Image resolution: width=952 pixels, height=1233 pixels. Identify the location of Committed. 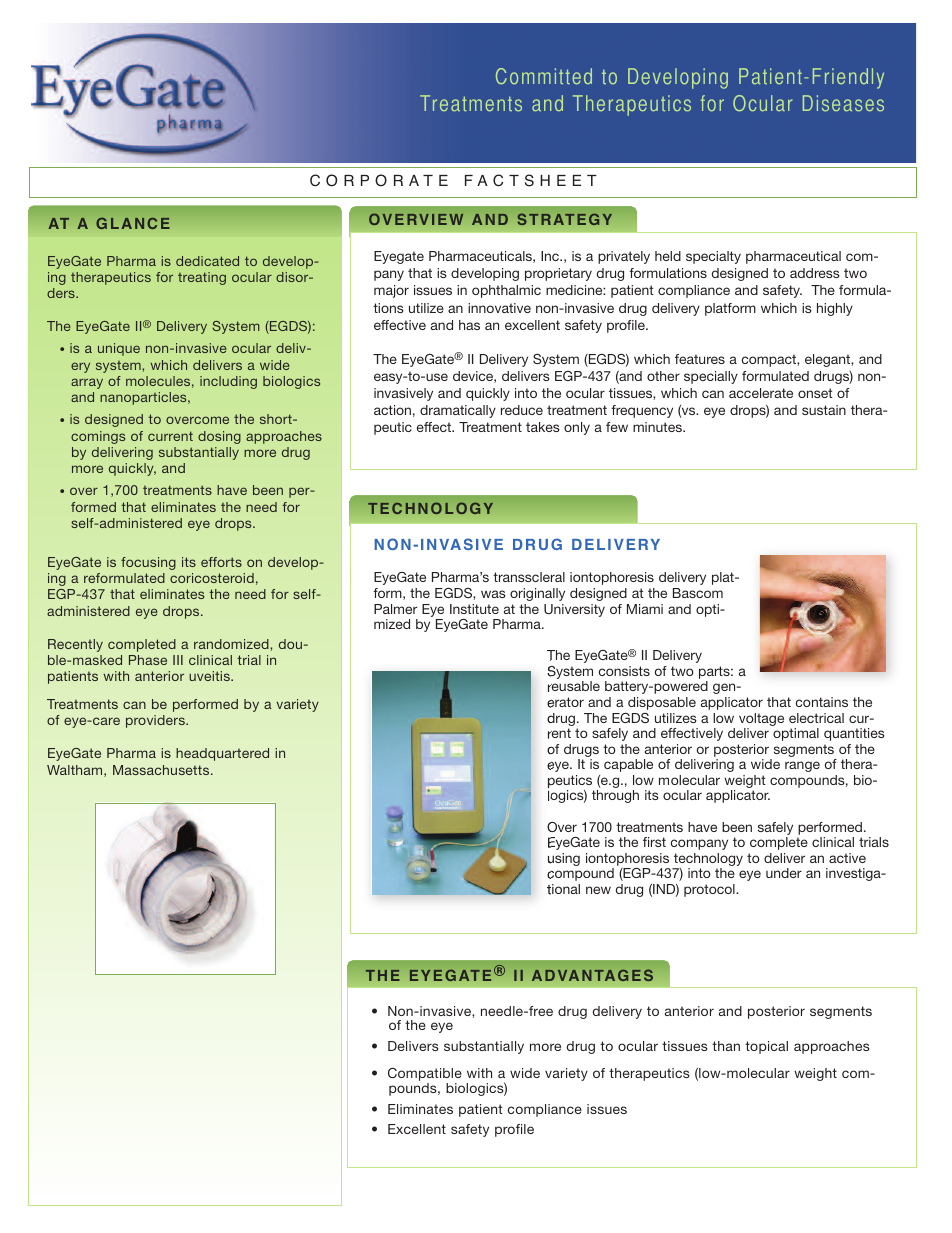
(544, 76).
